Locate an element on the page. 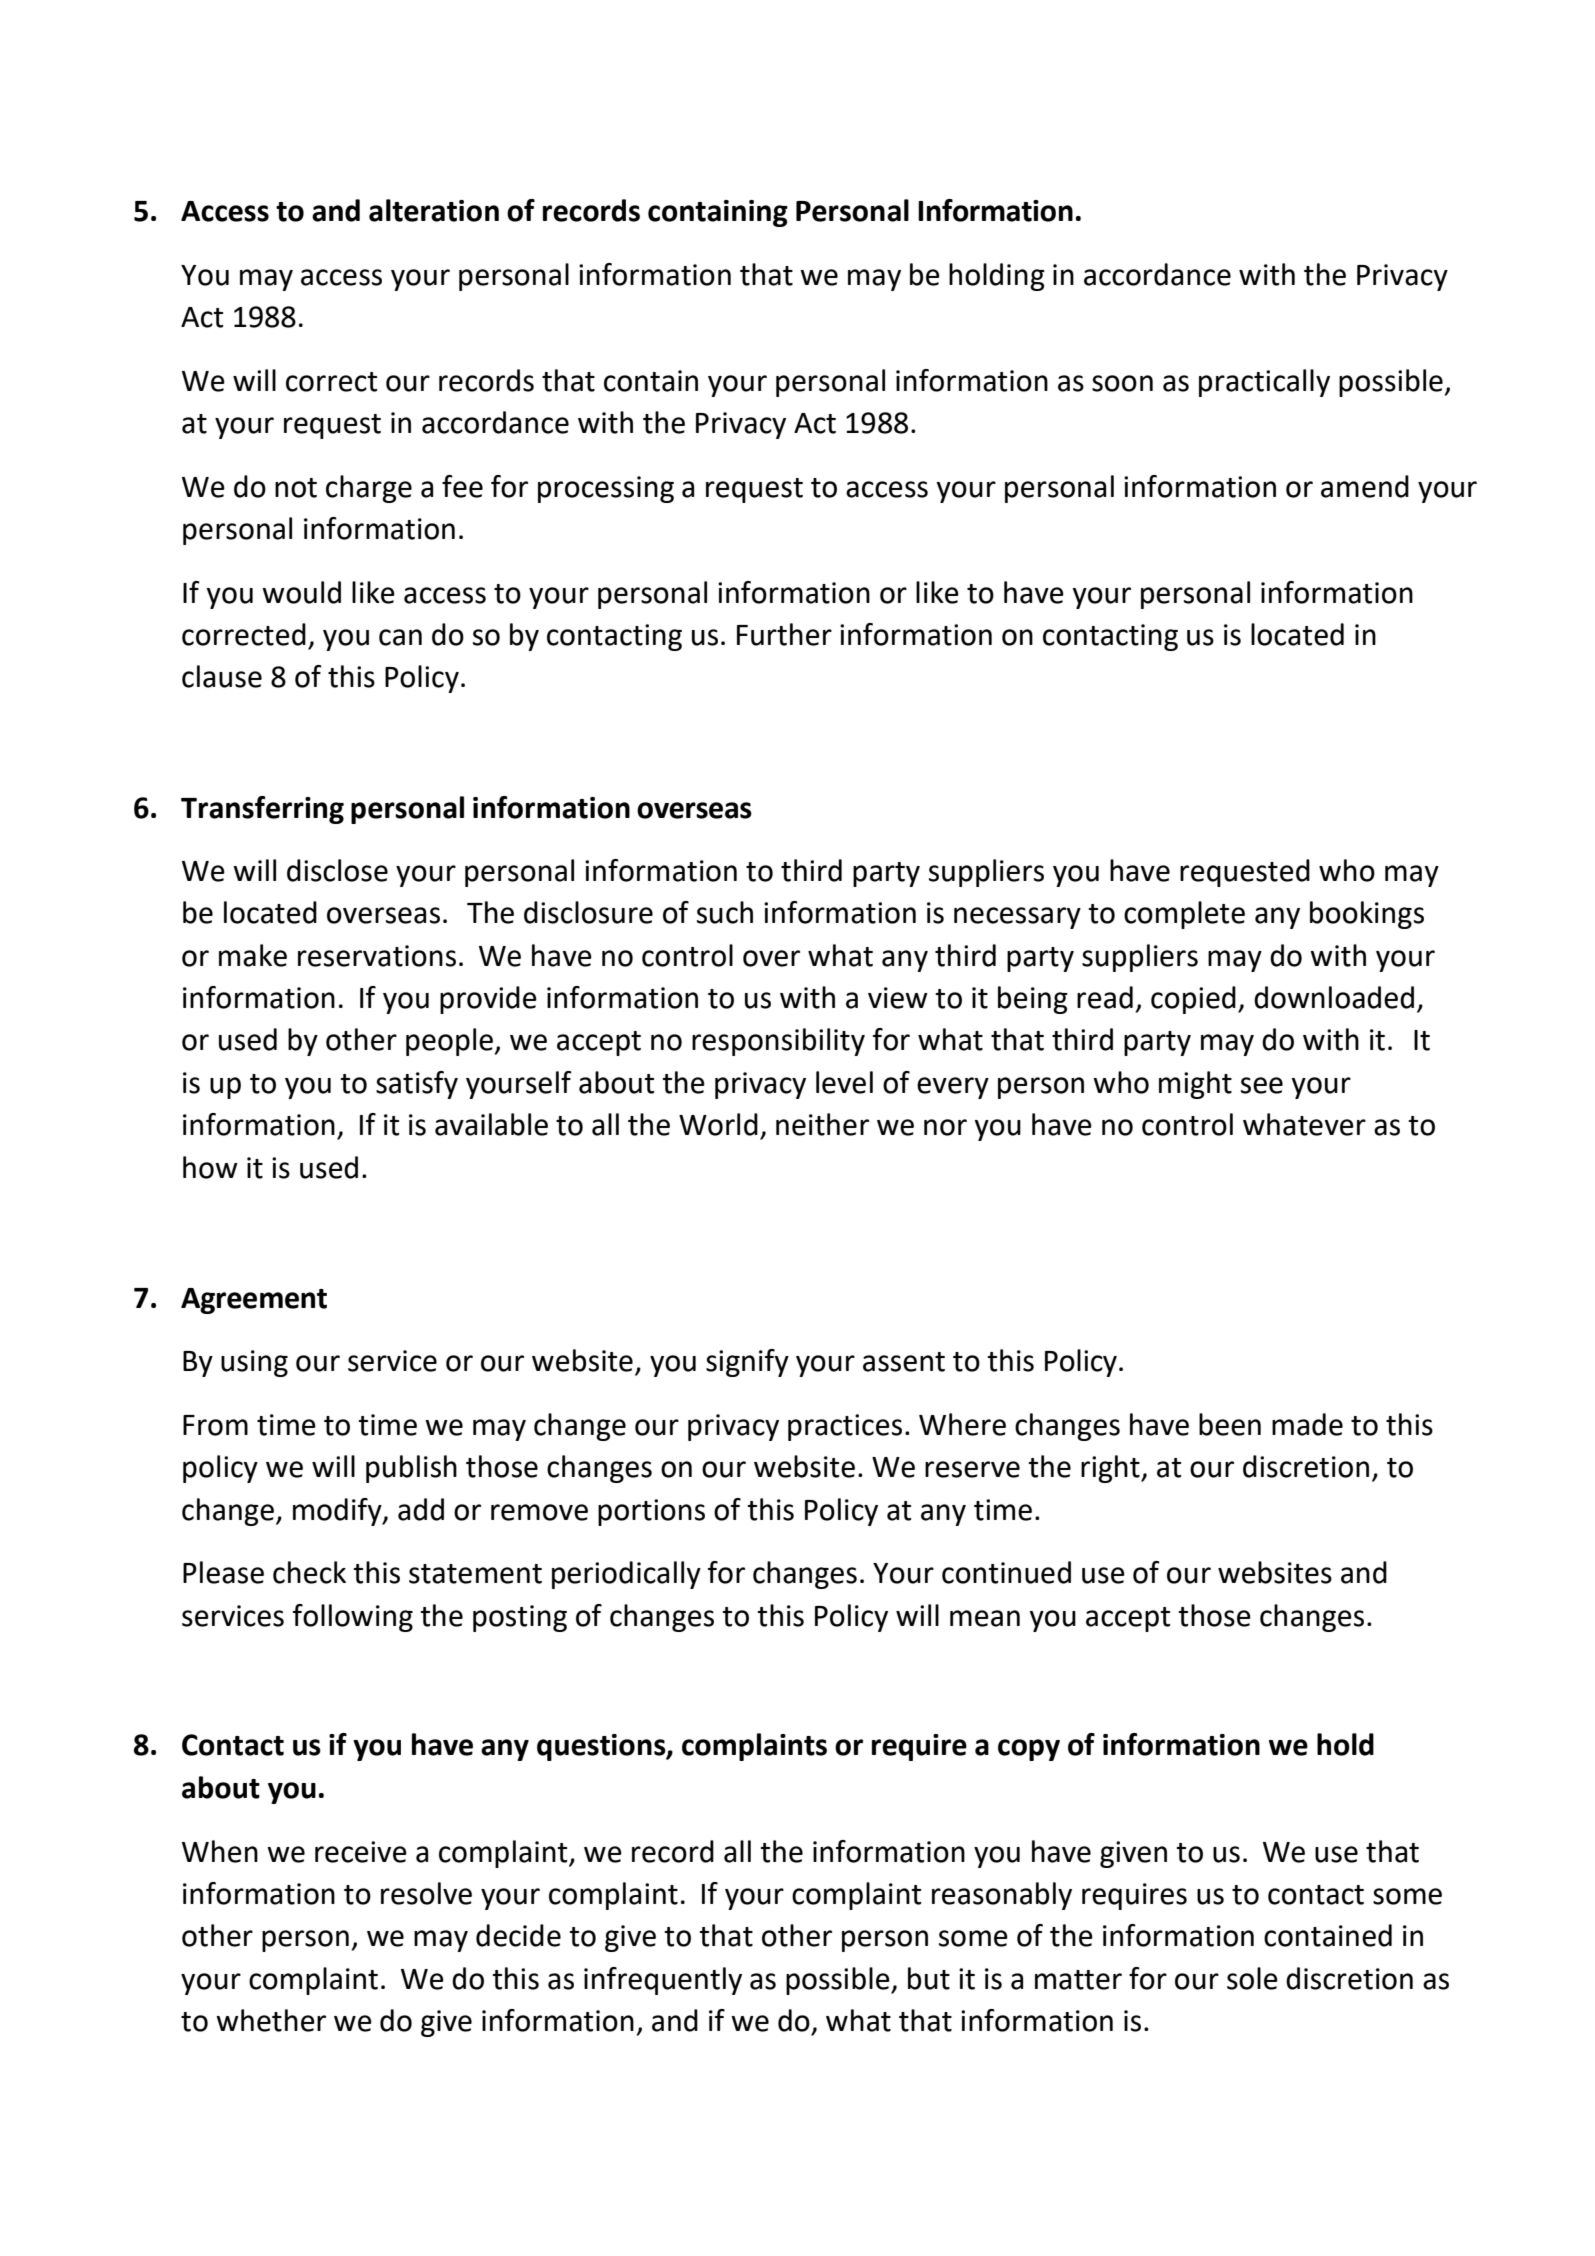 The width and height of the page is (1595, 2256). can is located at coordinates (400, 637).
